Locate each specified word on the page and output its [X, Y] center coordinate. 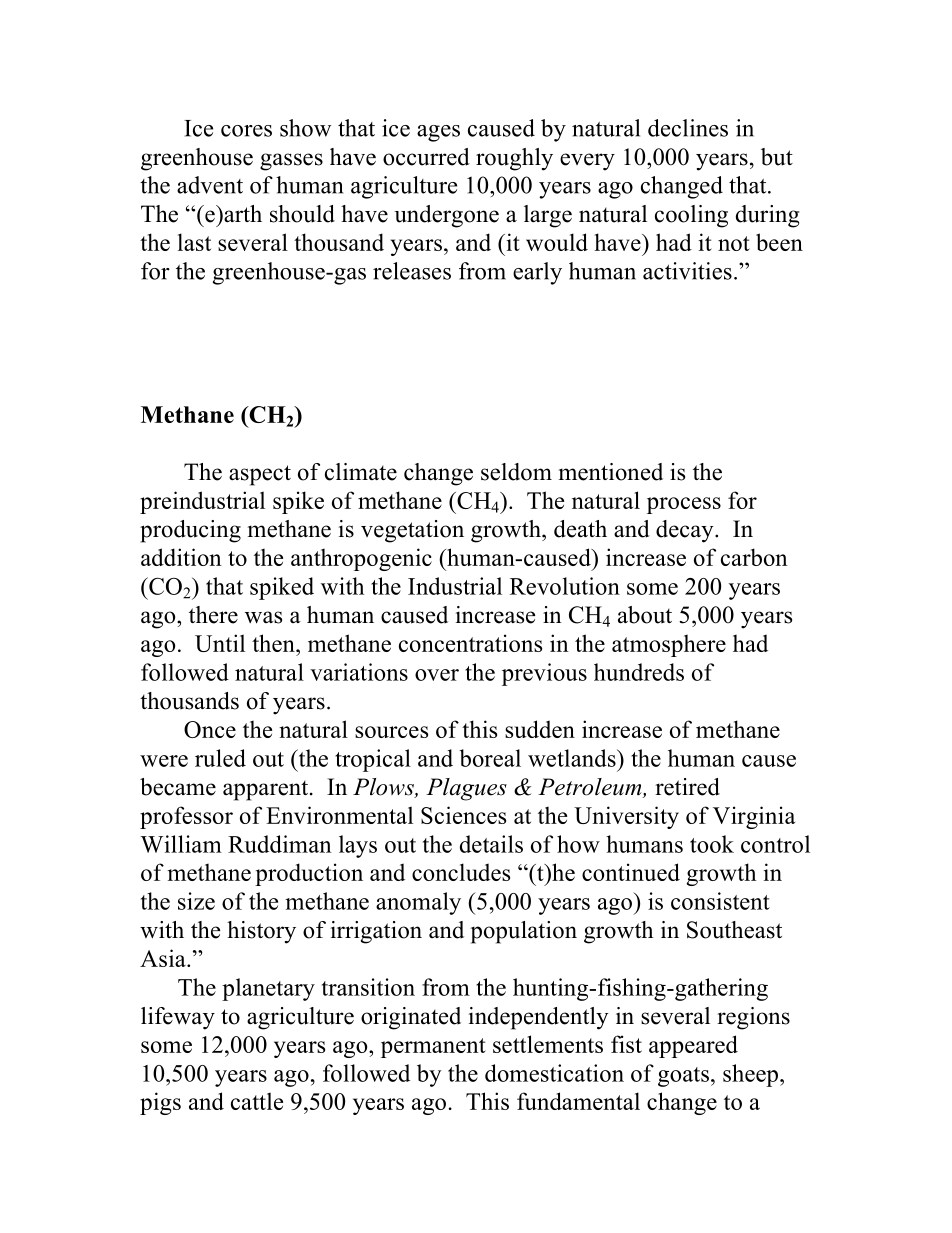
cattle [257, 1101]
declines [688, 128]
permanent [433, 1048]
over [437, 675]
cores [246, 131]
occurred [426, 157]
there [213, 615]
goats [683, 1077]
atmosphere [669, 646]
